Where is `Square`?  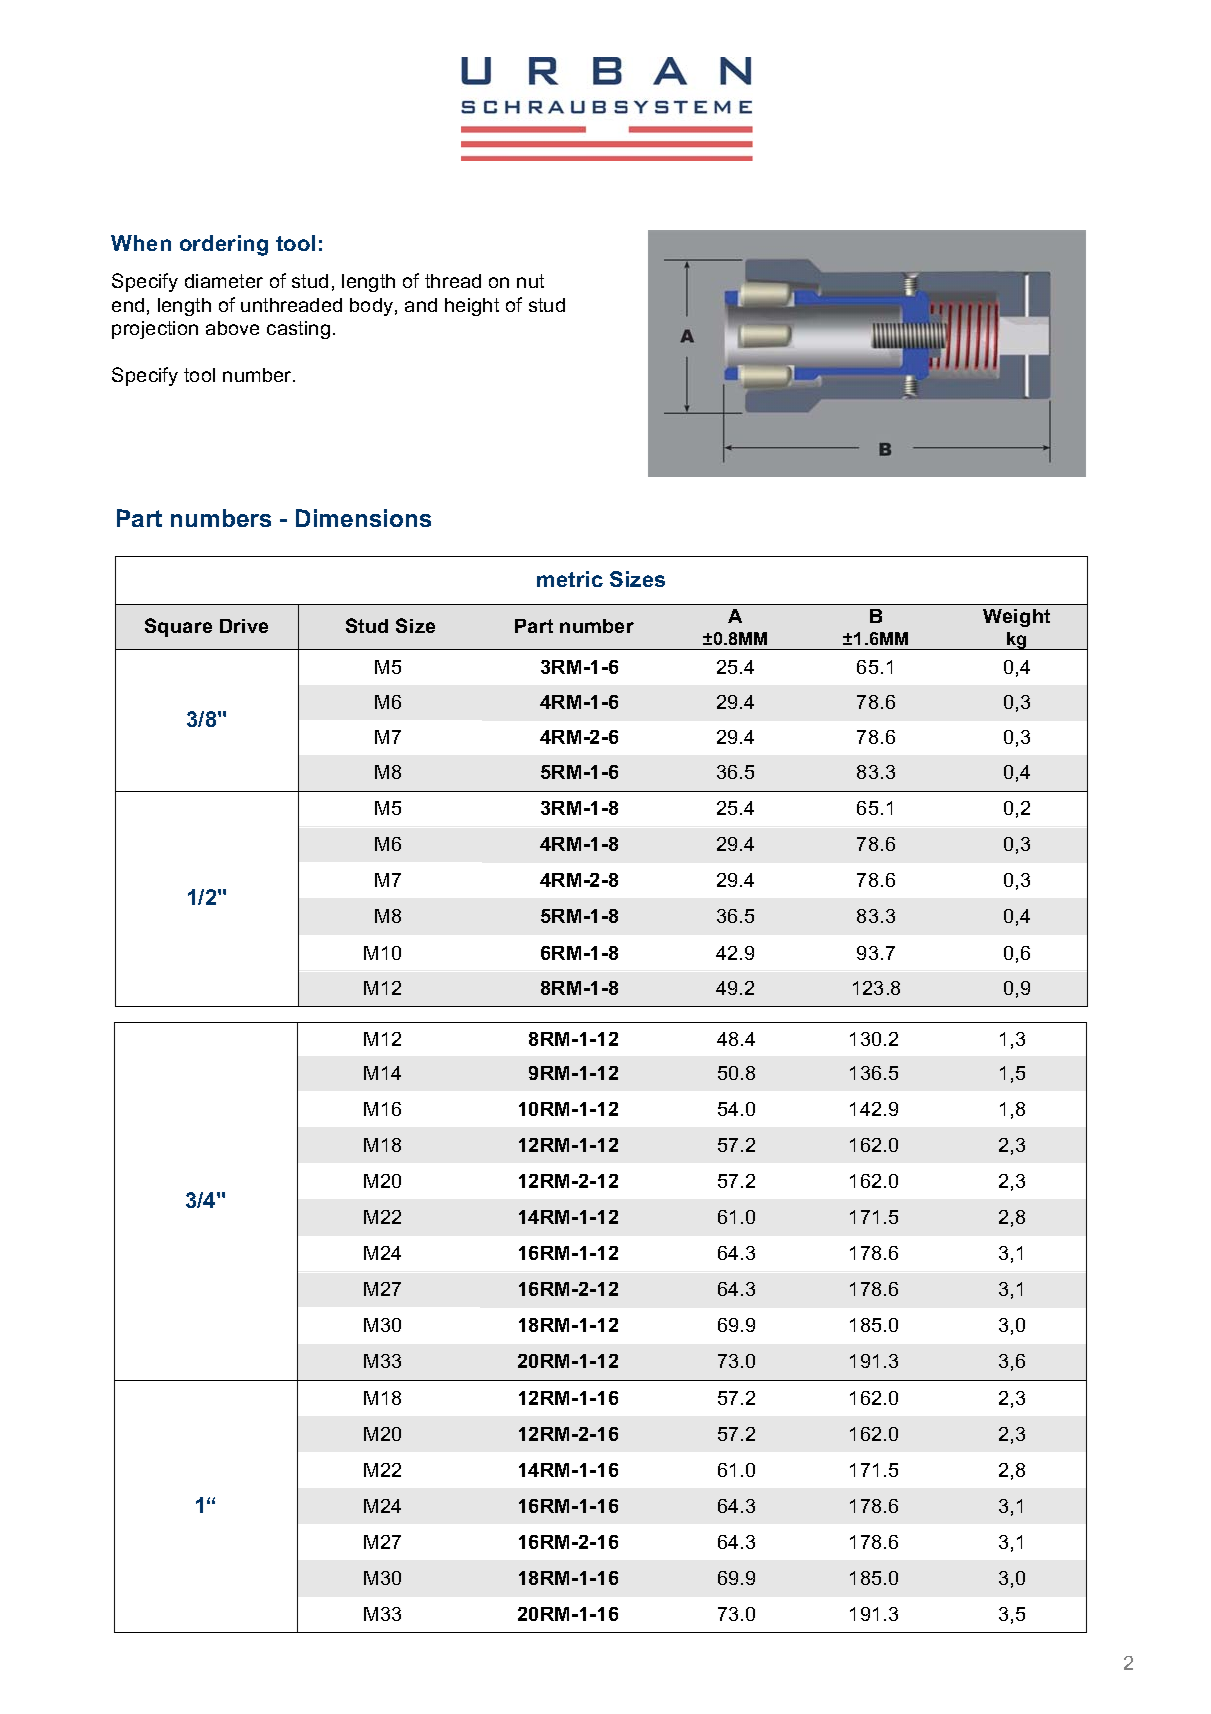 Square is located at coordinates (178, 627).
